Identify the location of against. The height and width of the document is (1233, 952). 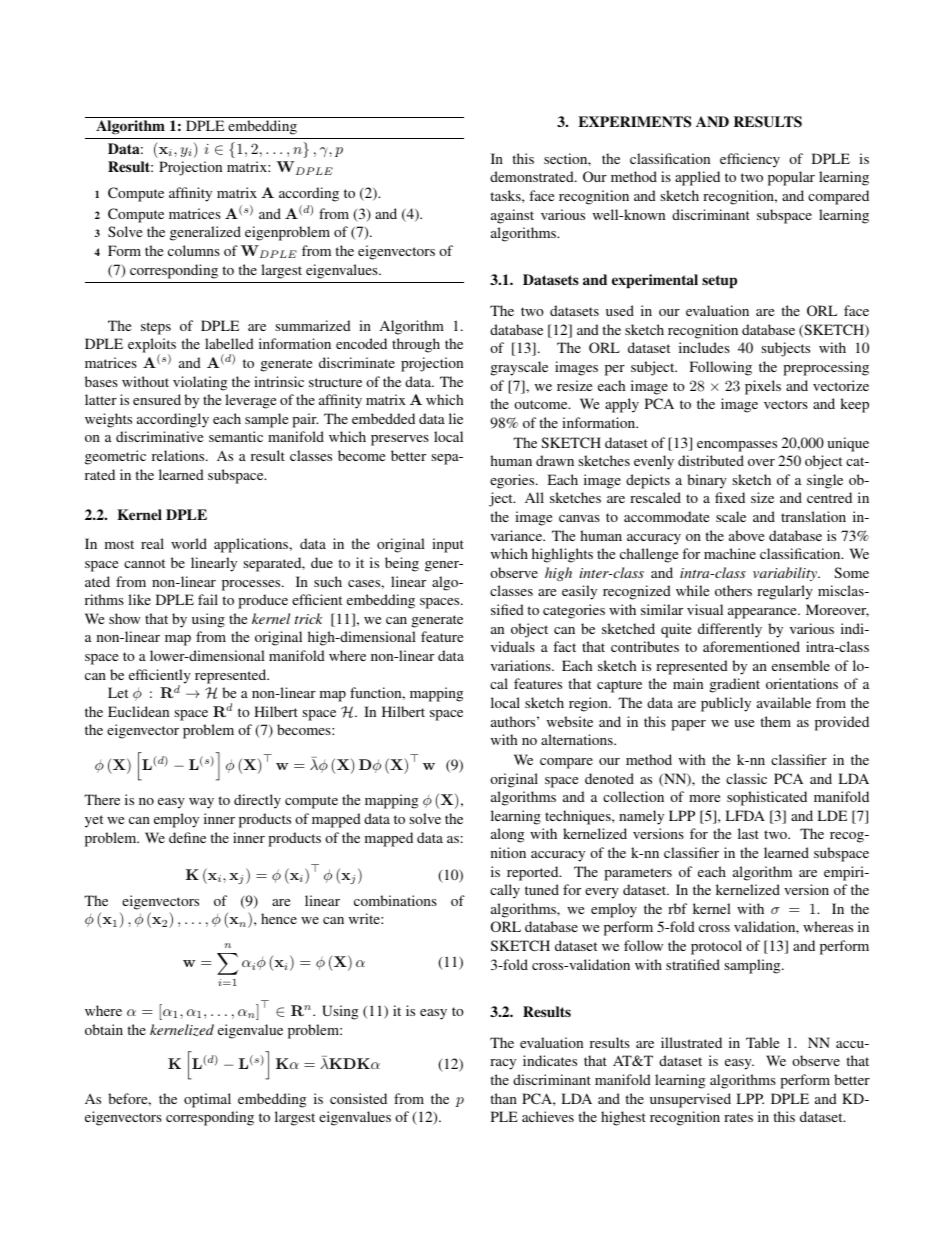
(512, 216).
